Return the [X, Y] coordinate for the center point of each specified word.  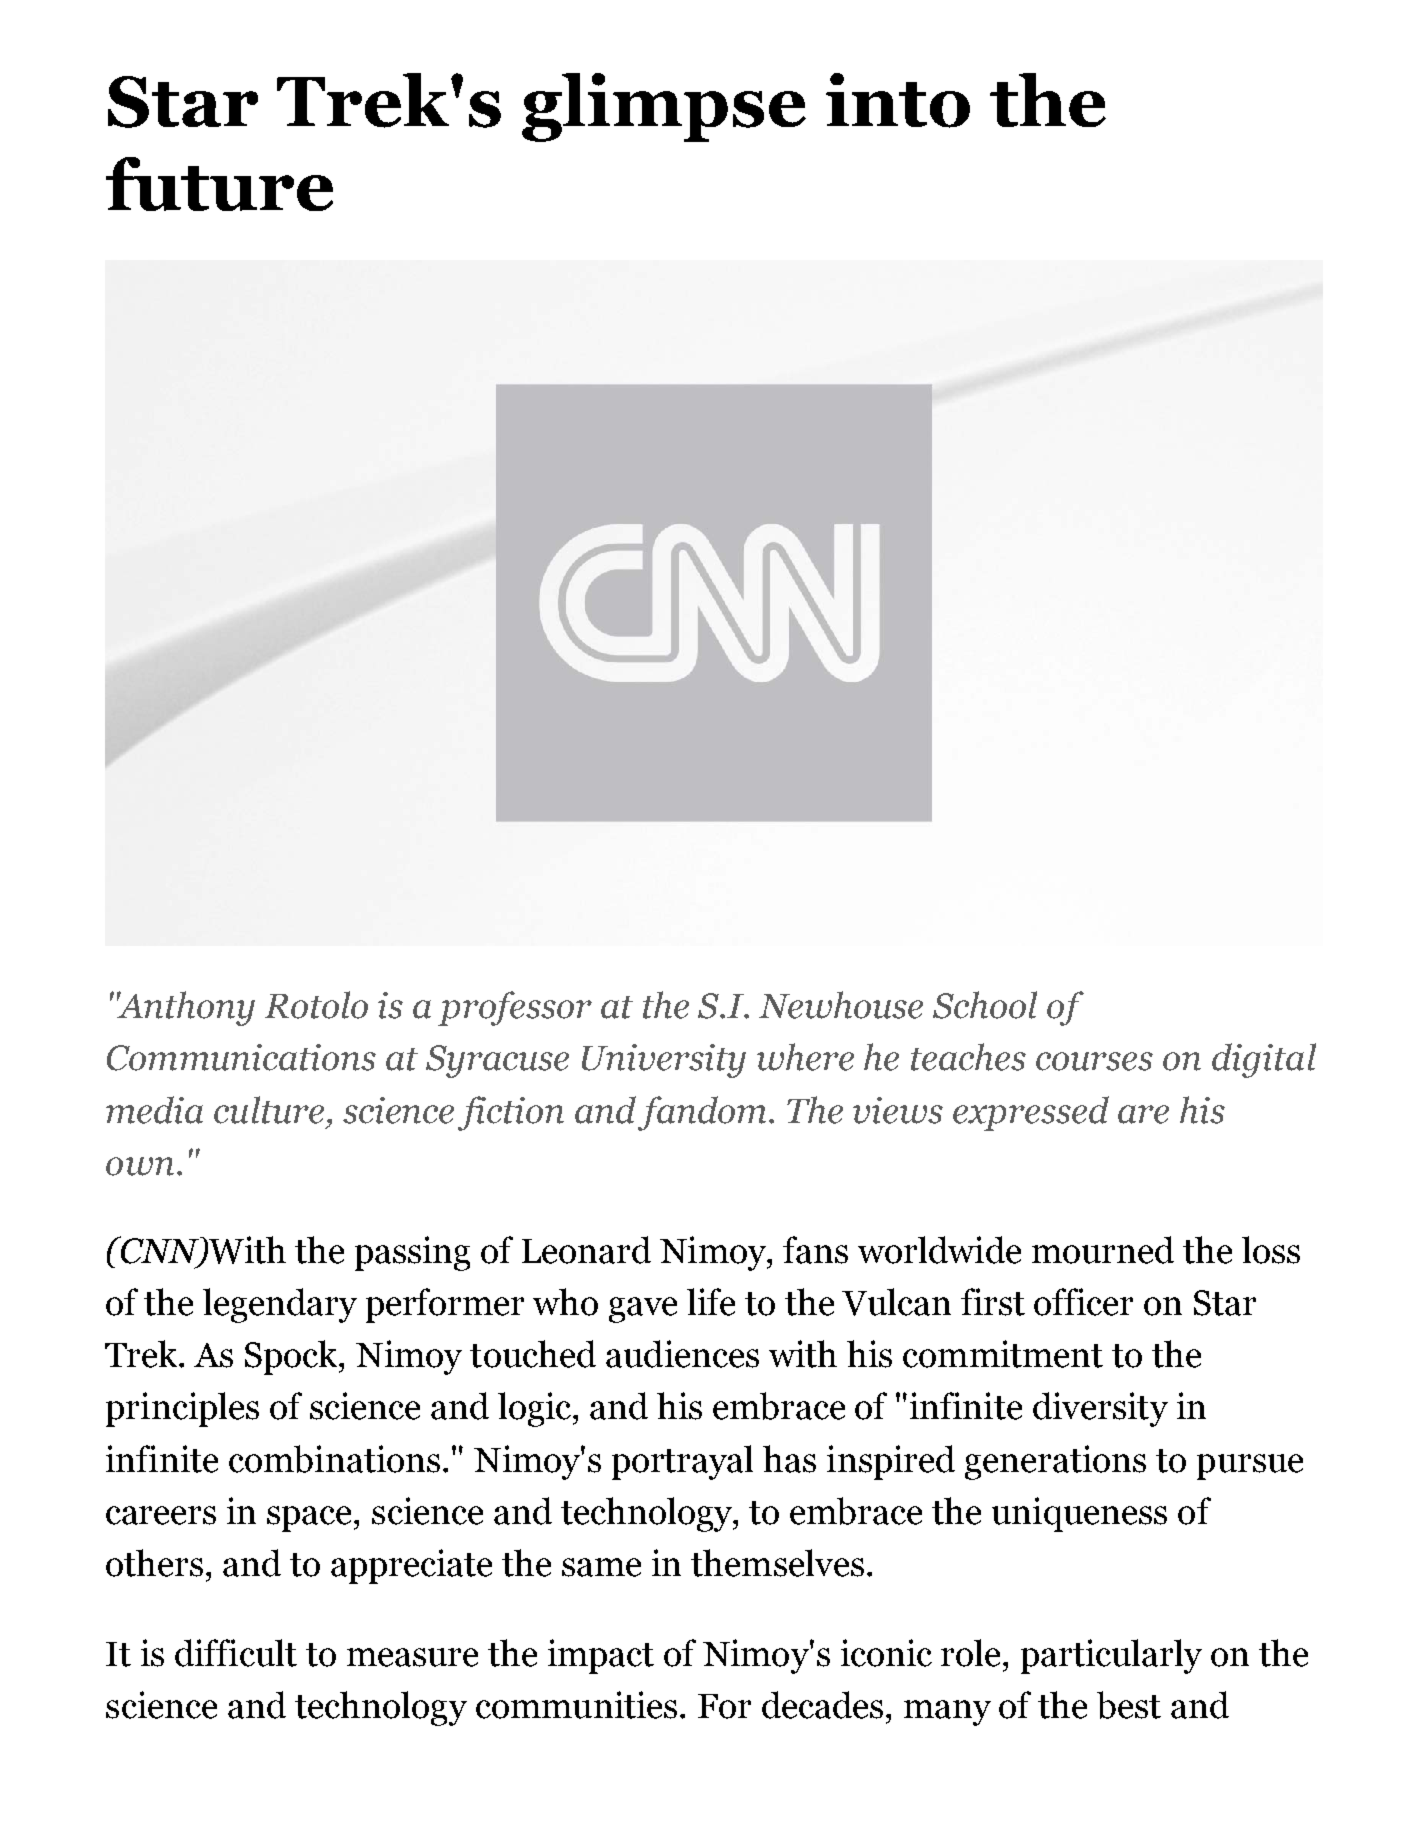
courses [1094, 1061]
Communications [241, 1057]
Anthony [186, 1008]
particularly [1111, 1656]
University [664, 1061]
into [898, 100]
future [219, 184]
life [711, 1302]
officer [1083, 1302]
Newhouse [841, 1005]
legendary [280, 1305]
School [985, 1005]
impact [601, 1656]
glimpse [664, 107]
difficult [236, 1653]
